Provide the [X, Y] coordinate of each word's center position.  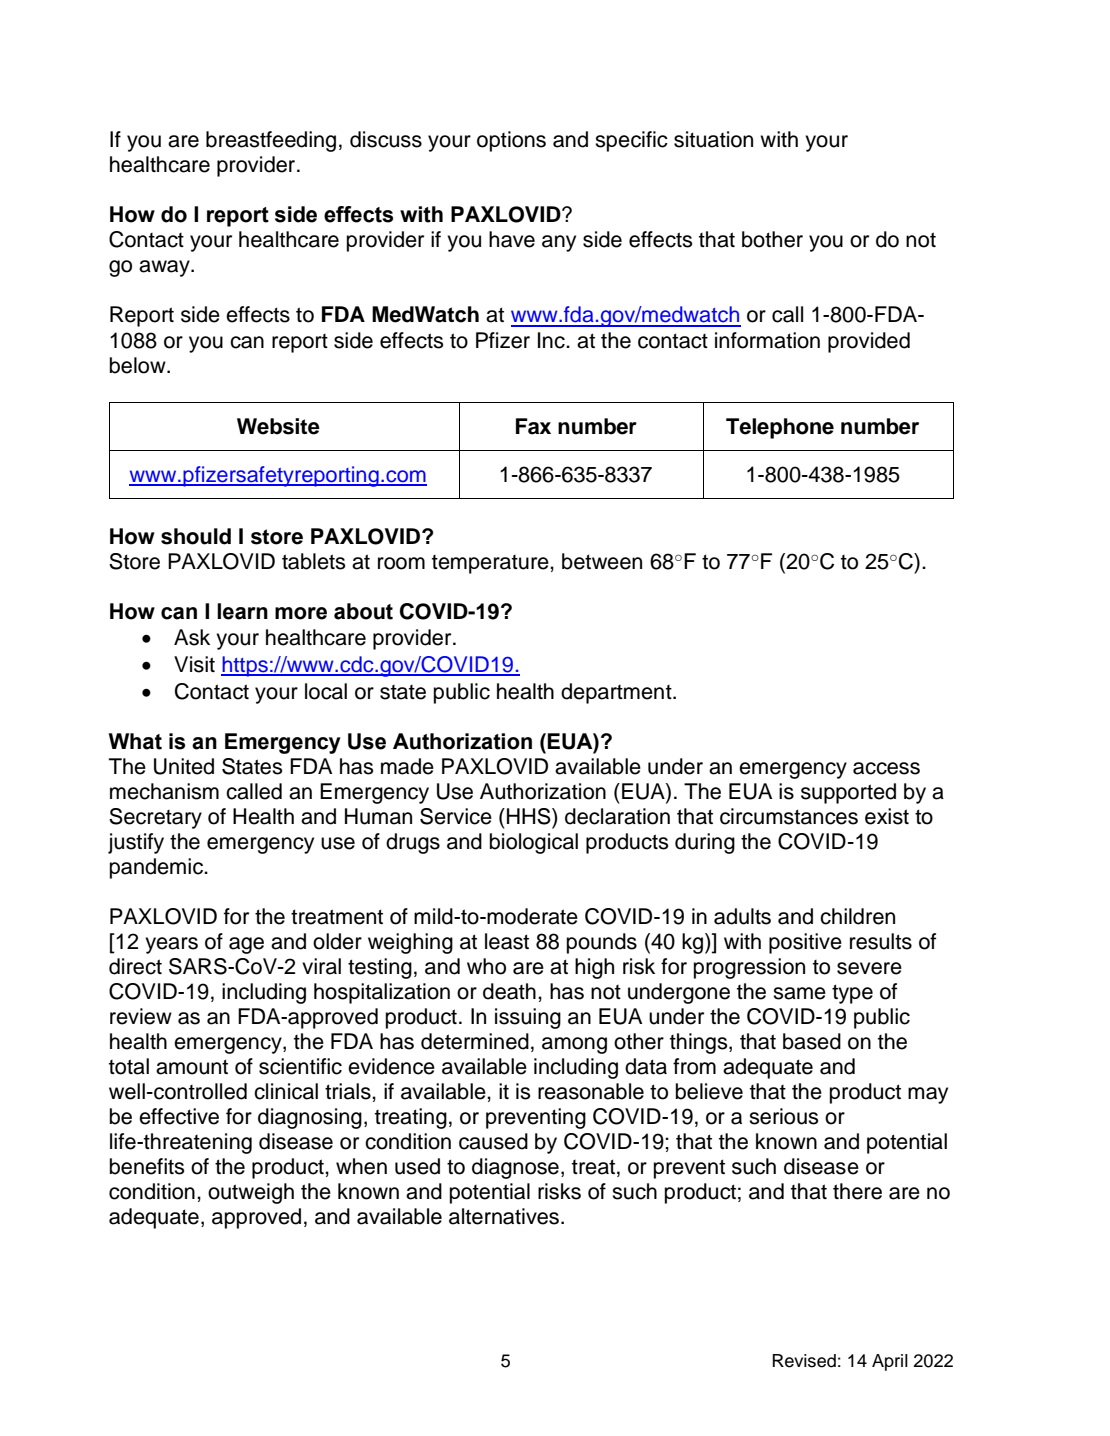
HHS [530, 816]
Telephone [780, 428]
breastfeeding [271, 141]
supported [848, 793]
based [812, 1041]
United [184, 766]
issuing [528, 1018]
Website [278, 426]
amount [192, 1067]
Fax [533, 426]
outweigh [251, 1193]
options [511, 141]
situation [713, 139]
